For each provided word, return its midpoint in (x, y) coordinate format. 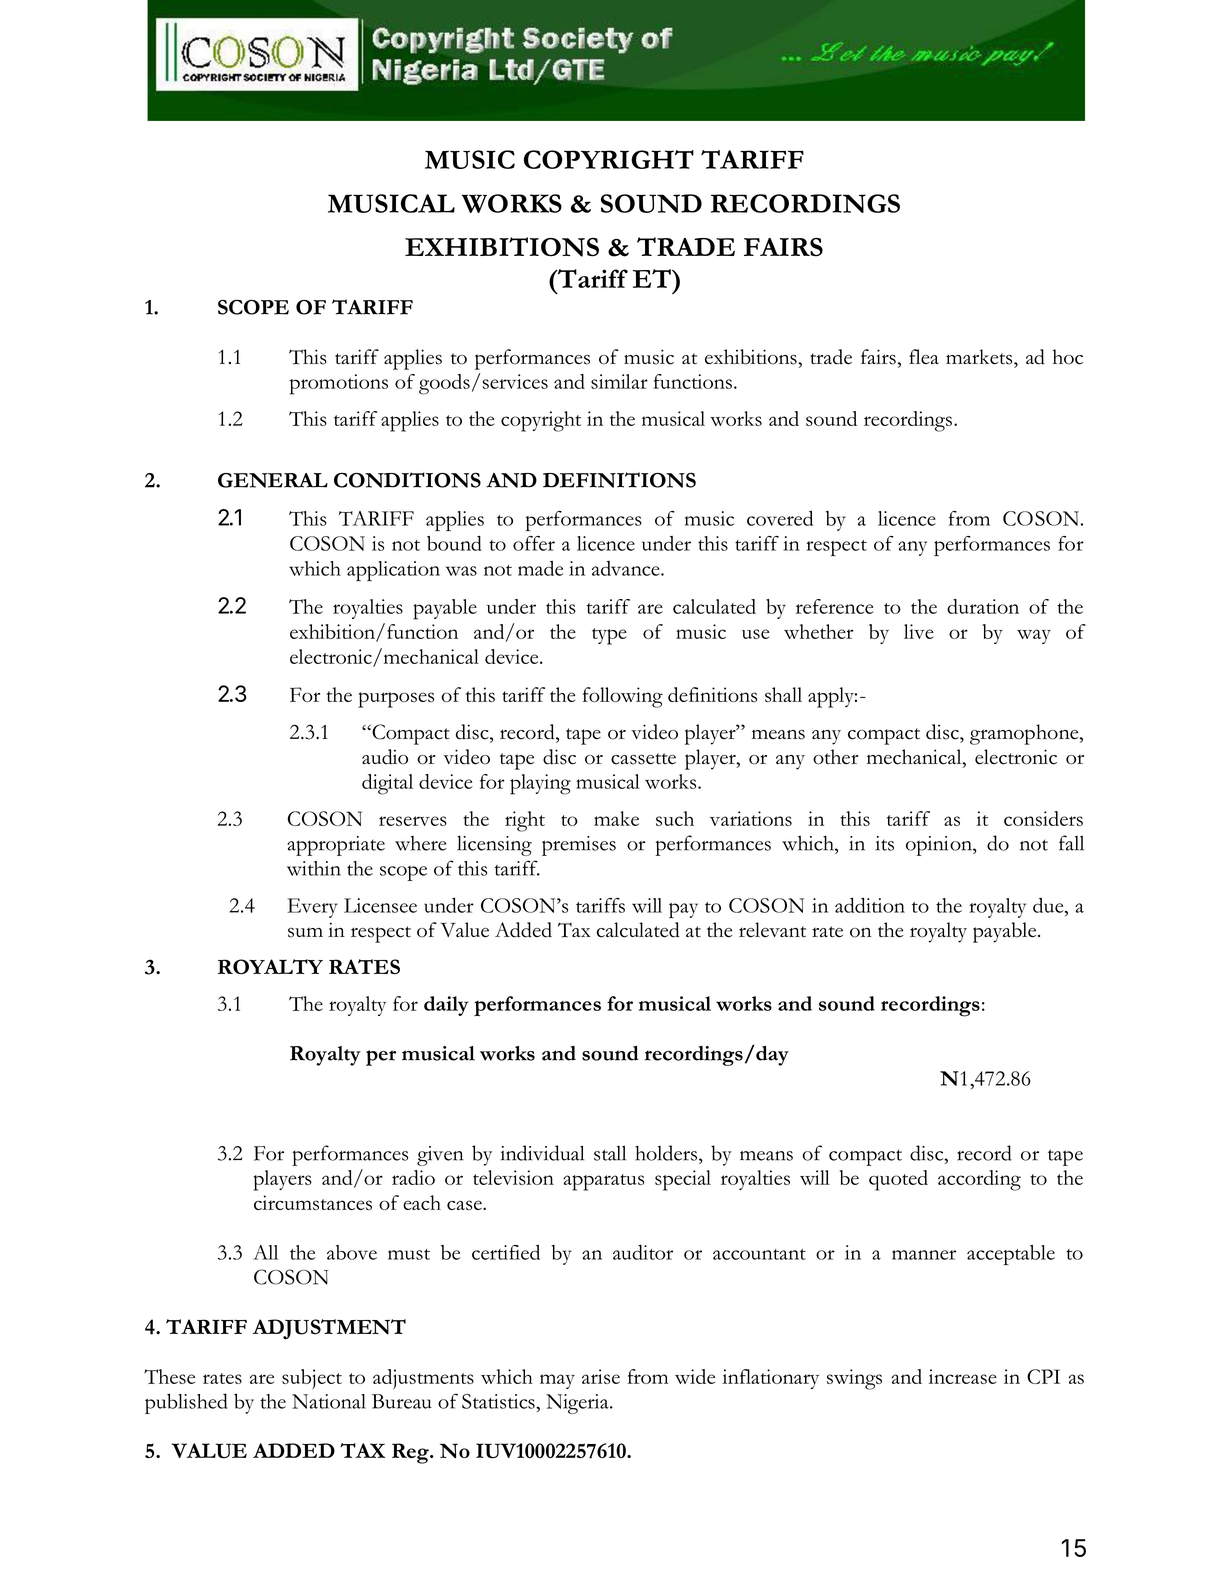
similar (619, 381)
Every (312, 908)
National (329, 1401)
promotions (339, 384)
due (1049, 905)
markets (980, 357)
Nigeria (578, 1404)
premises (579, 846)
